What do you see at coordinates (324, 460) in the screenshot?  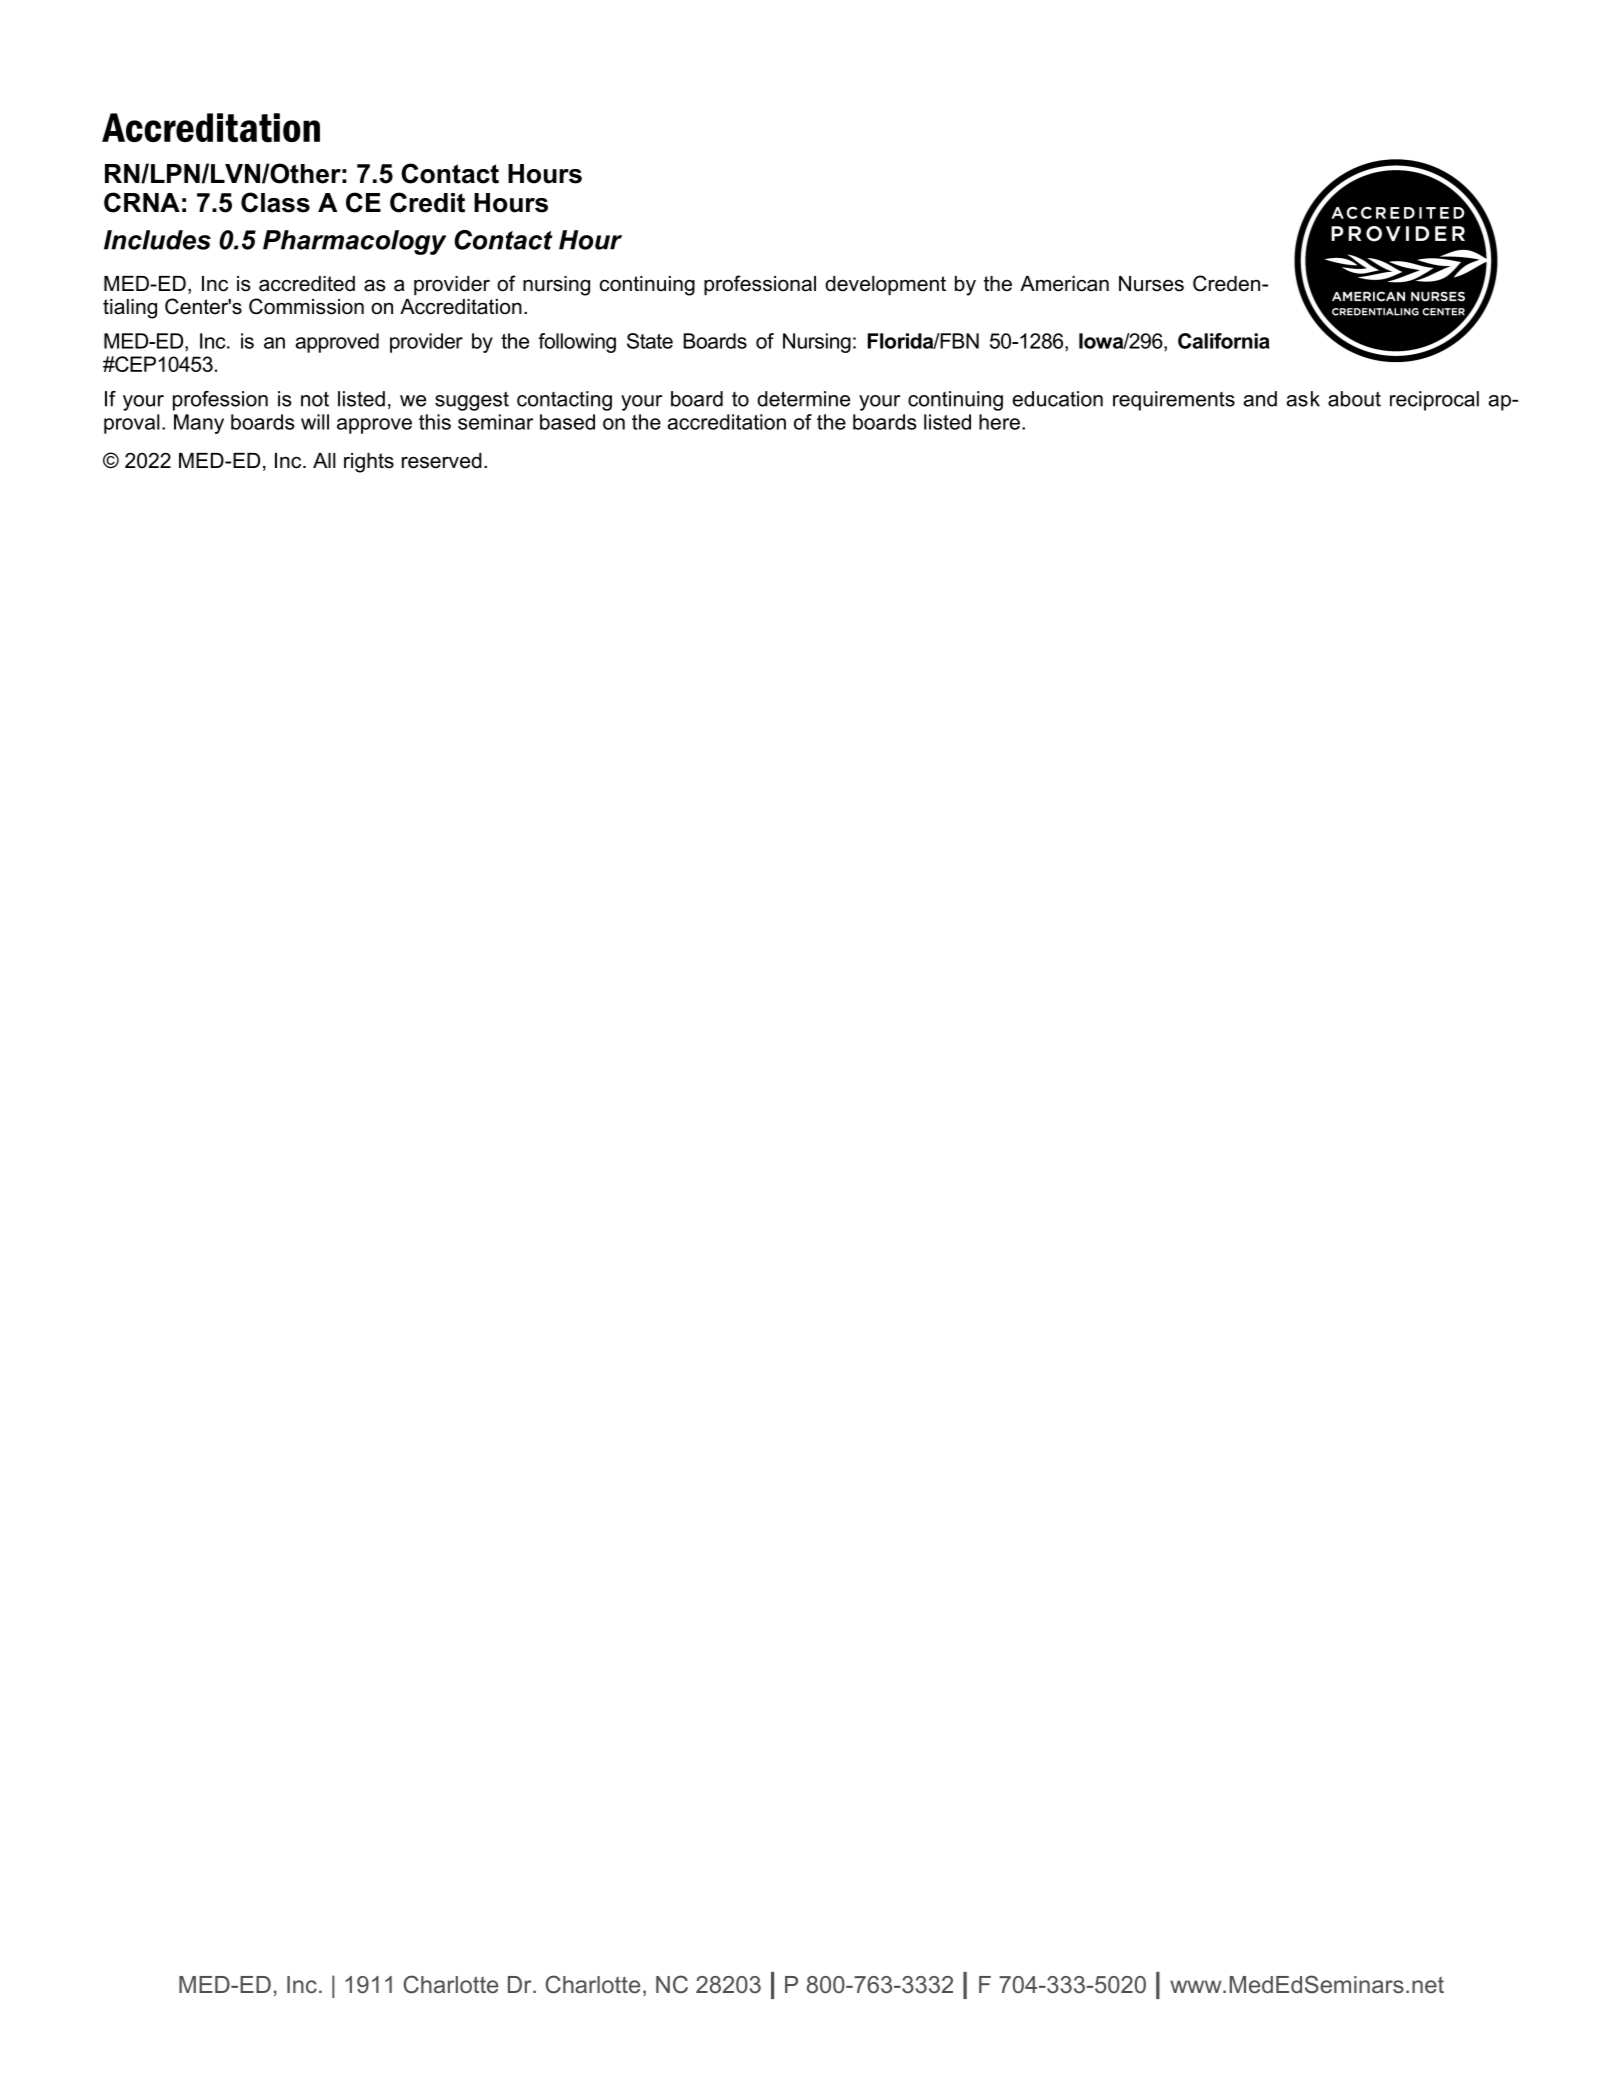 I see `All` at bounding box center [324, 460].
